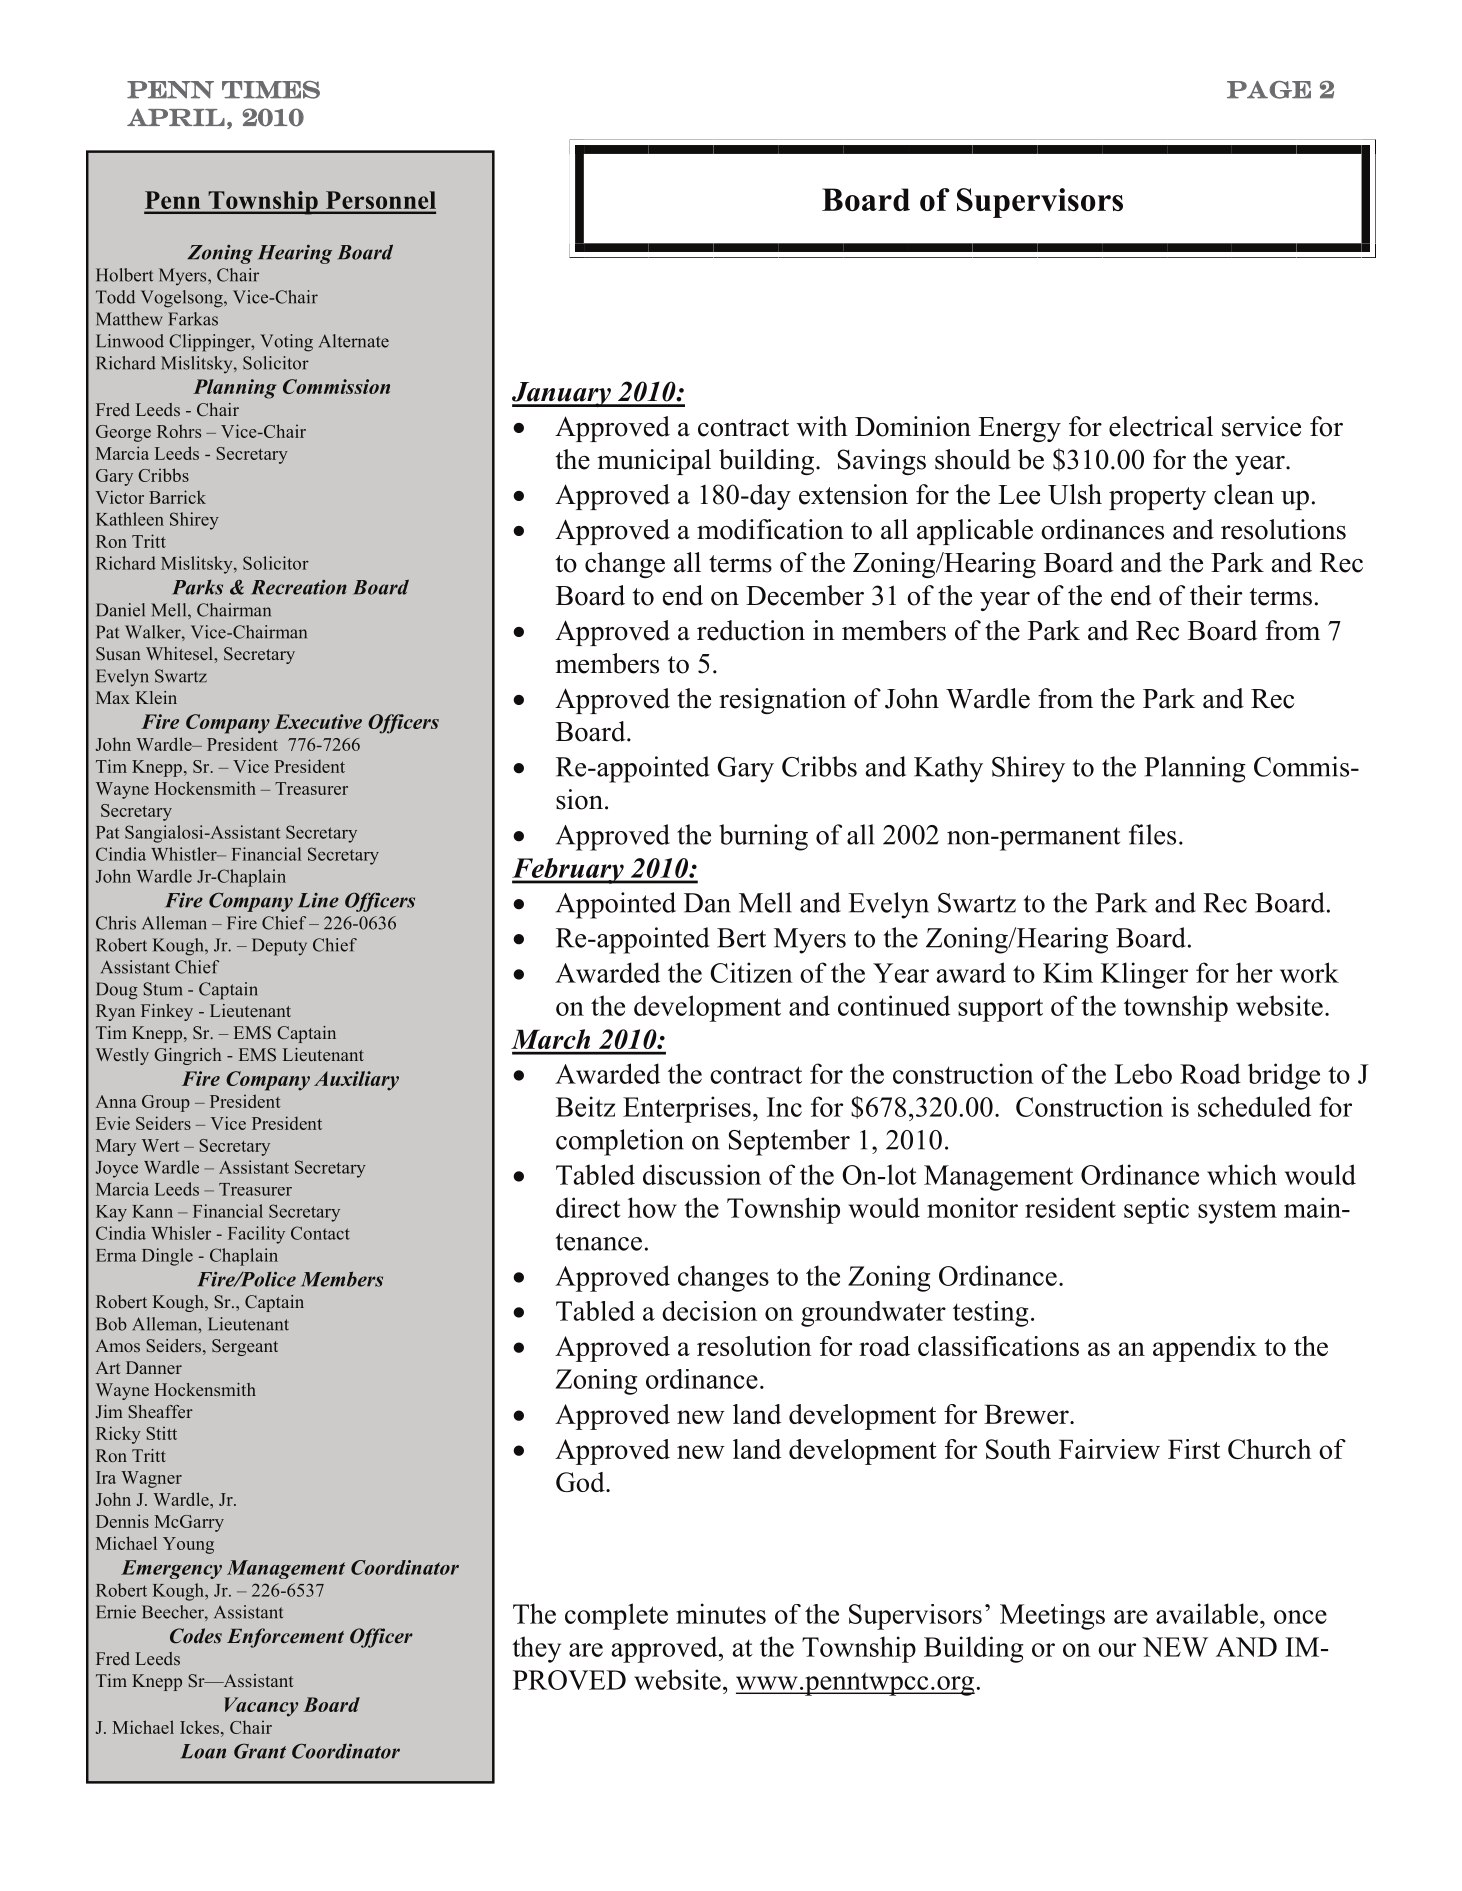 The width and height of the screenshot is (1462, 1891). I want to click on Kim, so click(1068, 972).
